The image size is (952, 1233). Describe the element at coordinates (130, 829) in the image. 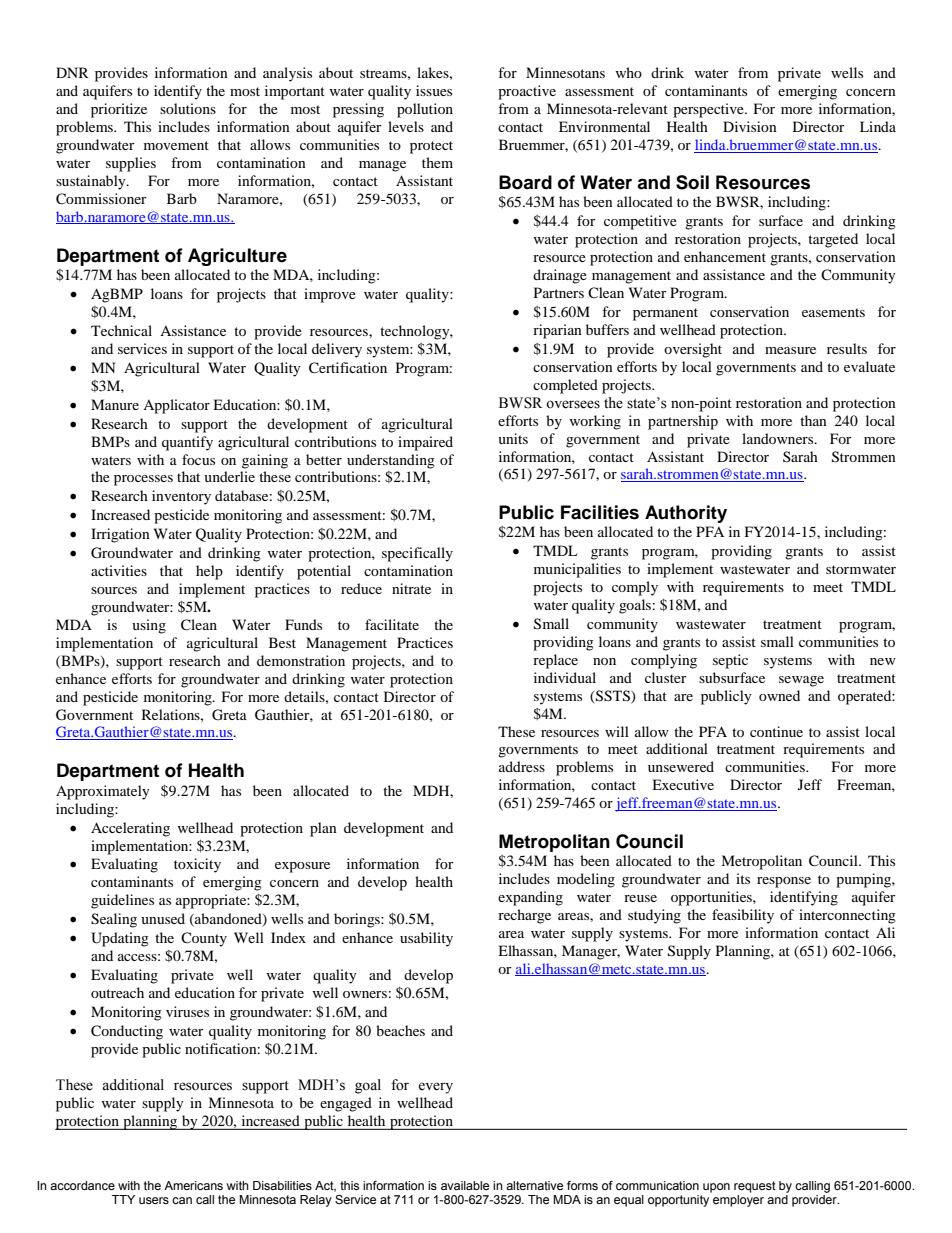

I see `Accelerating` at that location.
